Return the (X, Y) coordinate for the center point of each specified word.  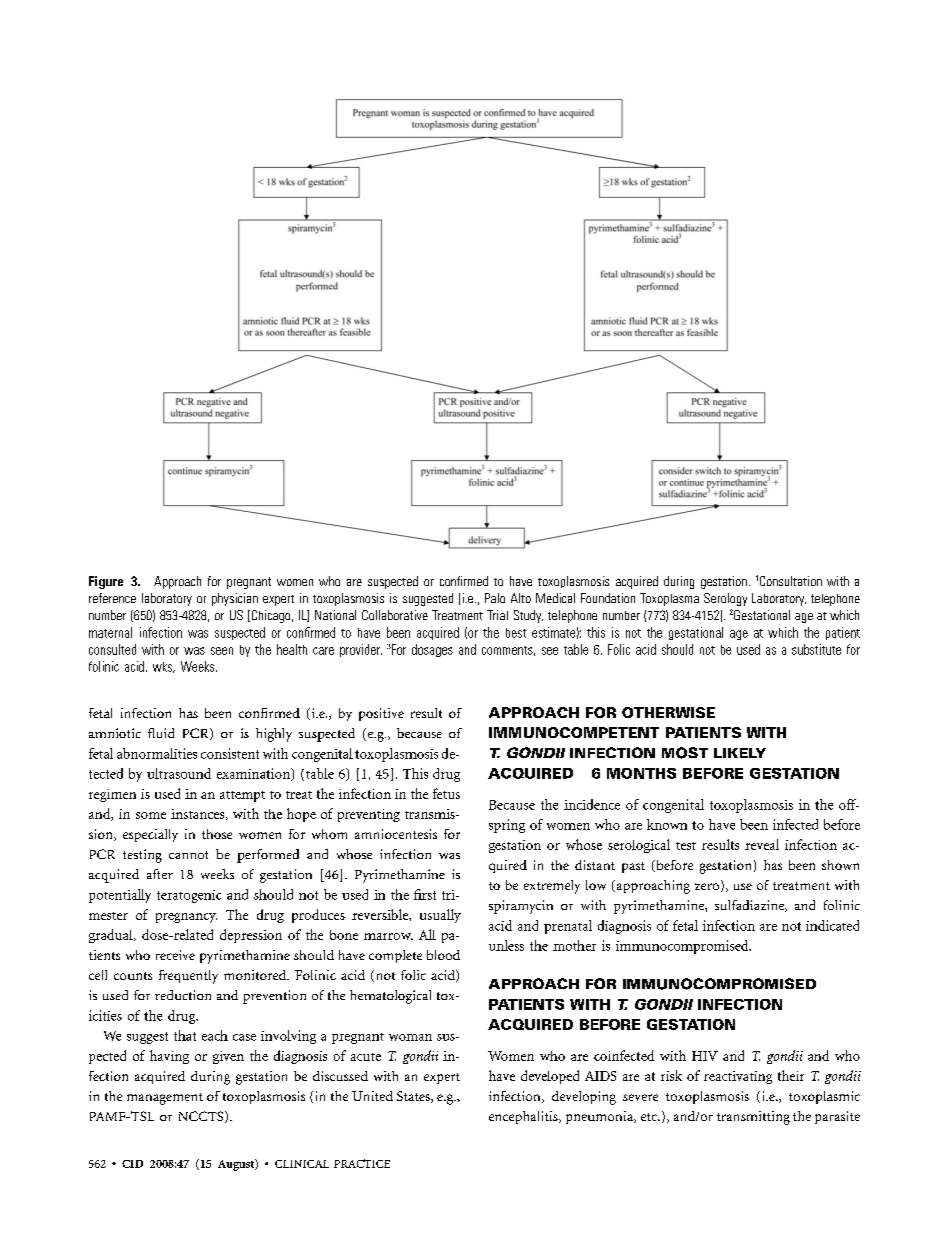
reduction (183, 995)
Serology (725, 599)
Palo (495, 598)
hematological (390, 997)
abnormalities (157, 753)
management (165, 1099)
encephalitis (524, 1117)
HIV (705, 1056)
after (160, 874)
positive (381, 714)
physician (235, 599)
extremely (552, 887)
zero (707, 886)
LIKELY (740, 753)
